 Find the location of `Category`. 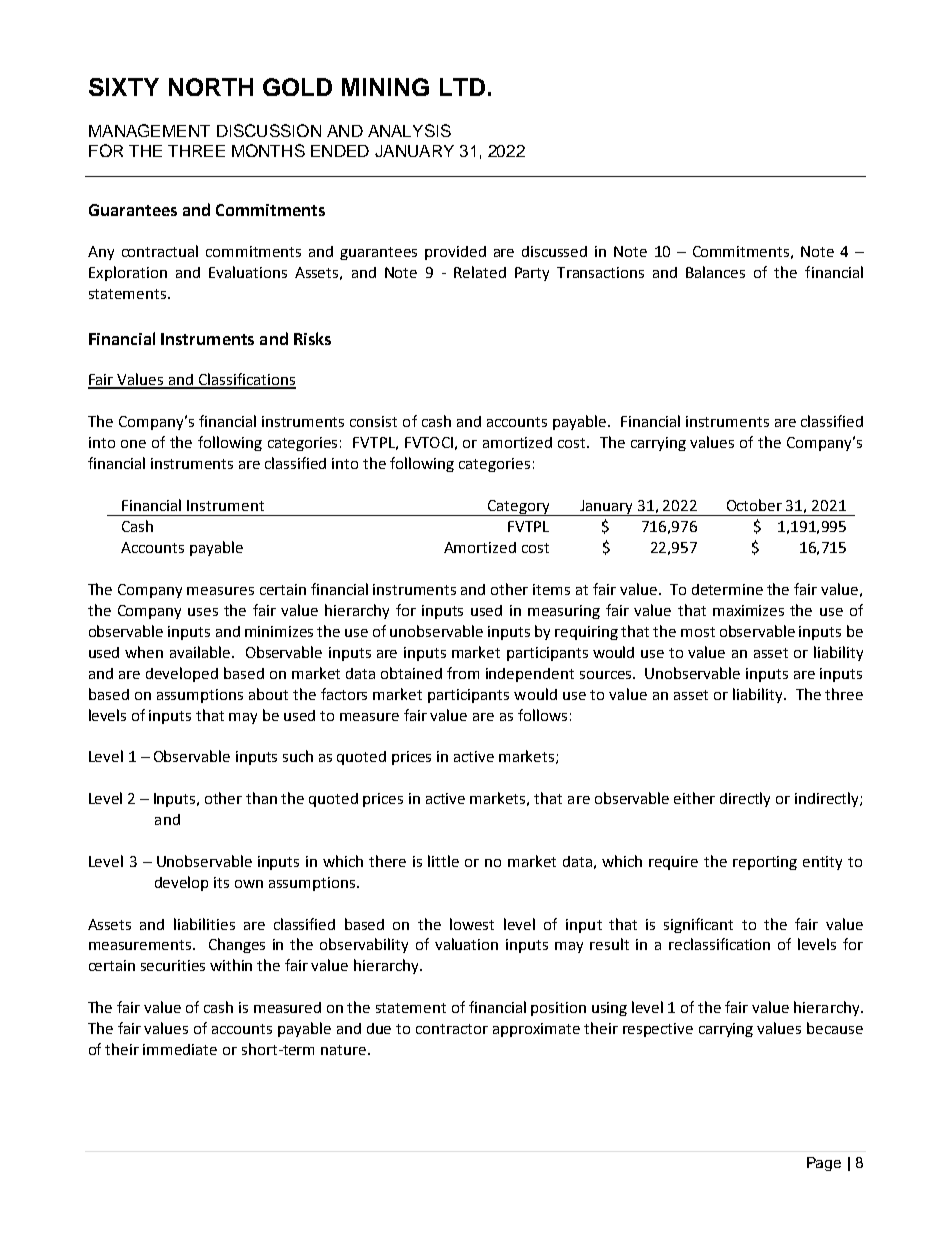

Category is located at coordinates (518, 508).
